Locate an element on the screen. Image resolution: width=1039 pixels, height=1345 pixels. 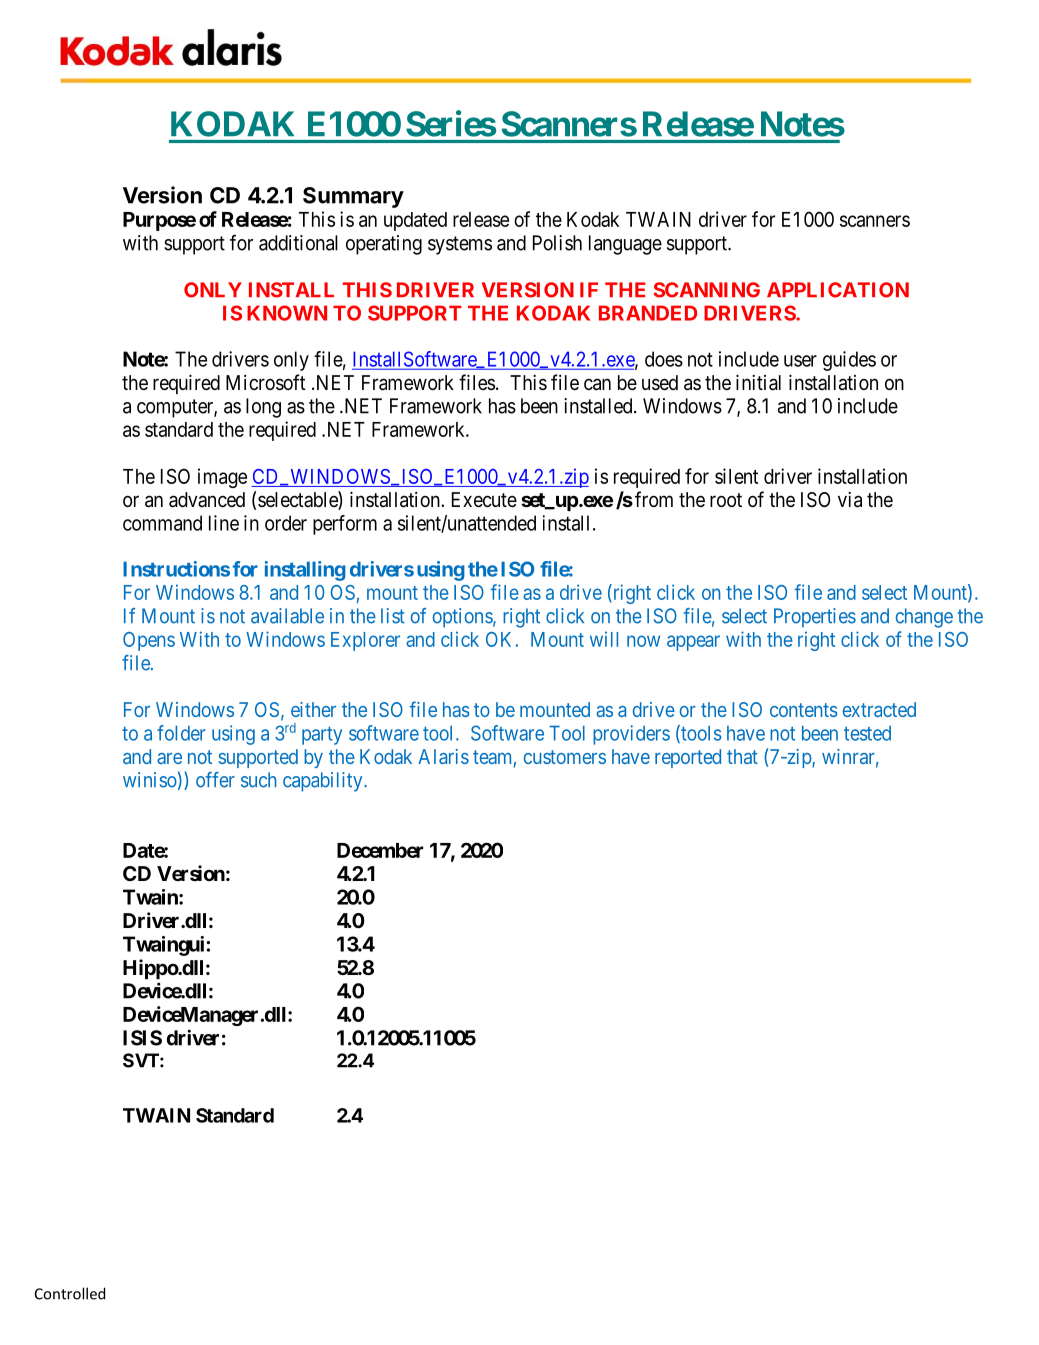
systems is located at coordinates (460, 245).
